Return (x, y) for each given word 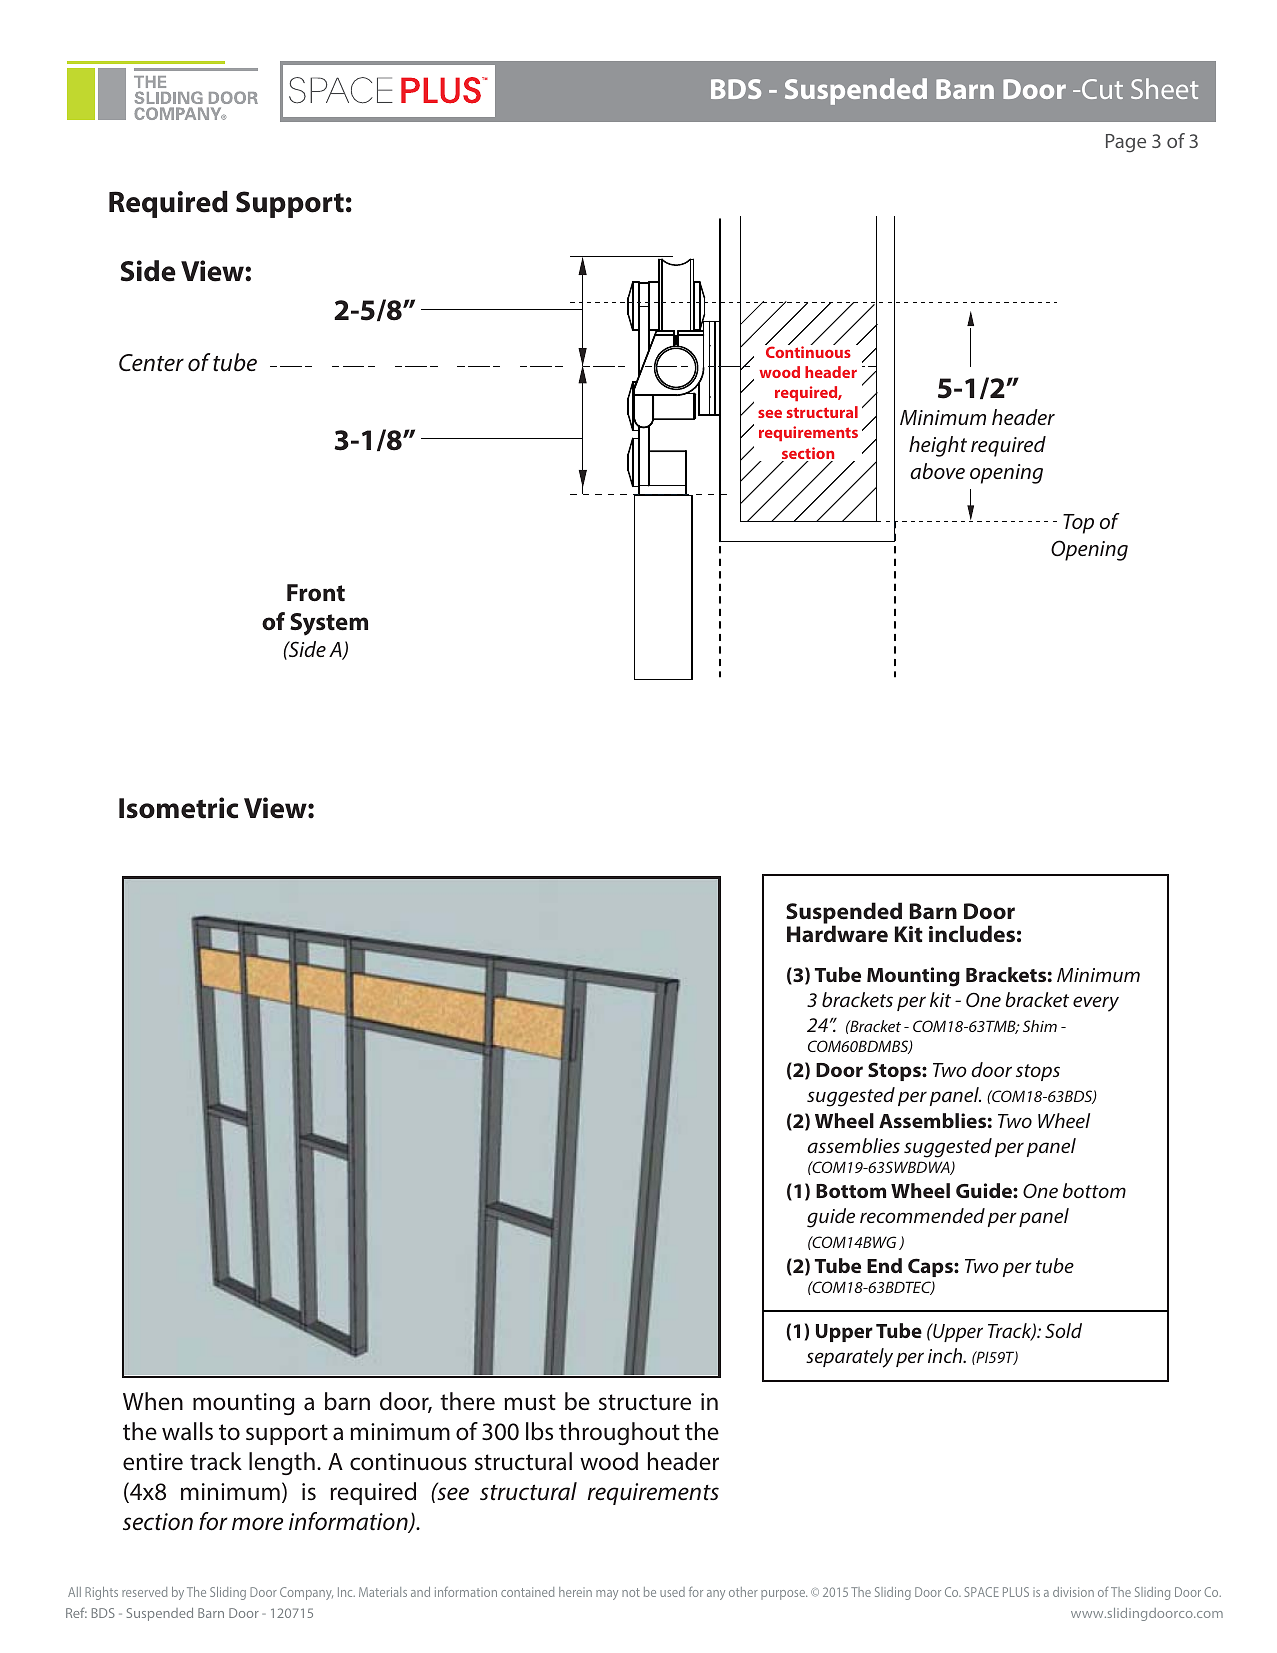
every (1096, 1004)
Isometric (178, 808)
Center (151, 363)
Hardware (837, 933)
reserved (144, 1592)
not (631, 1592)
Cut (1102, 89)
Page (1126, 143)
